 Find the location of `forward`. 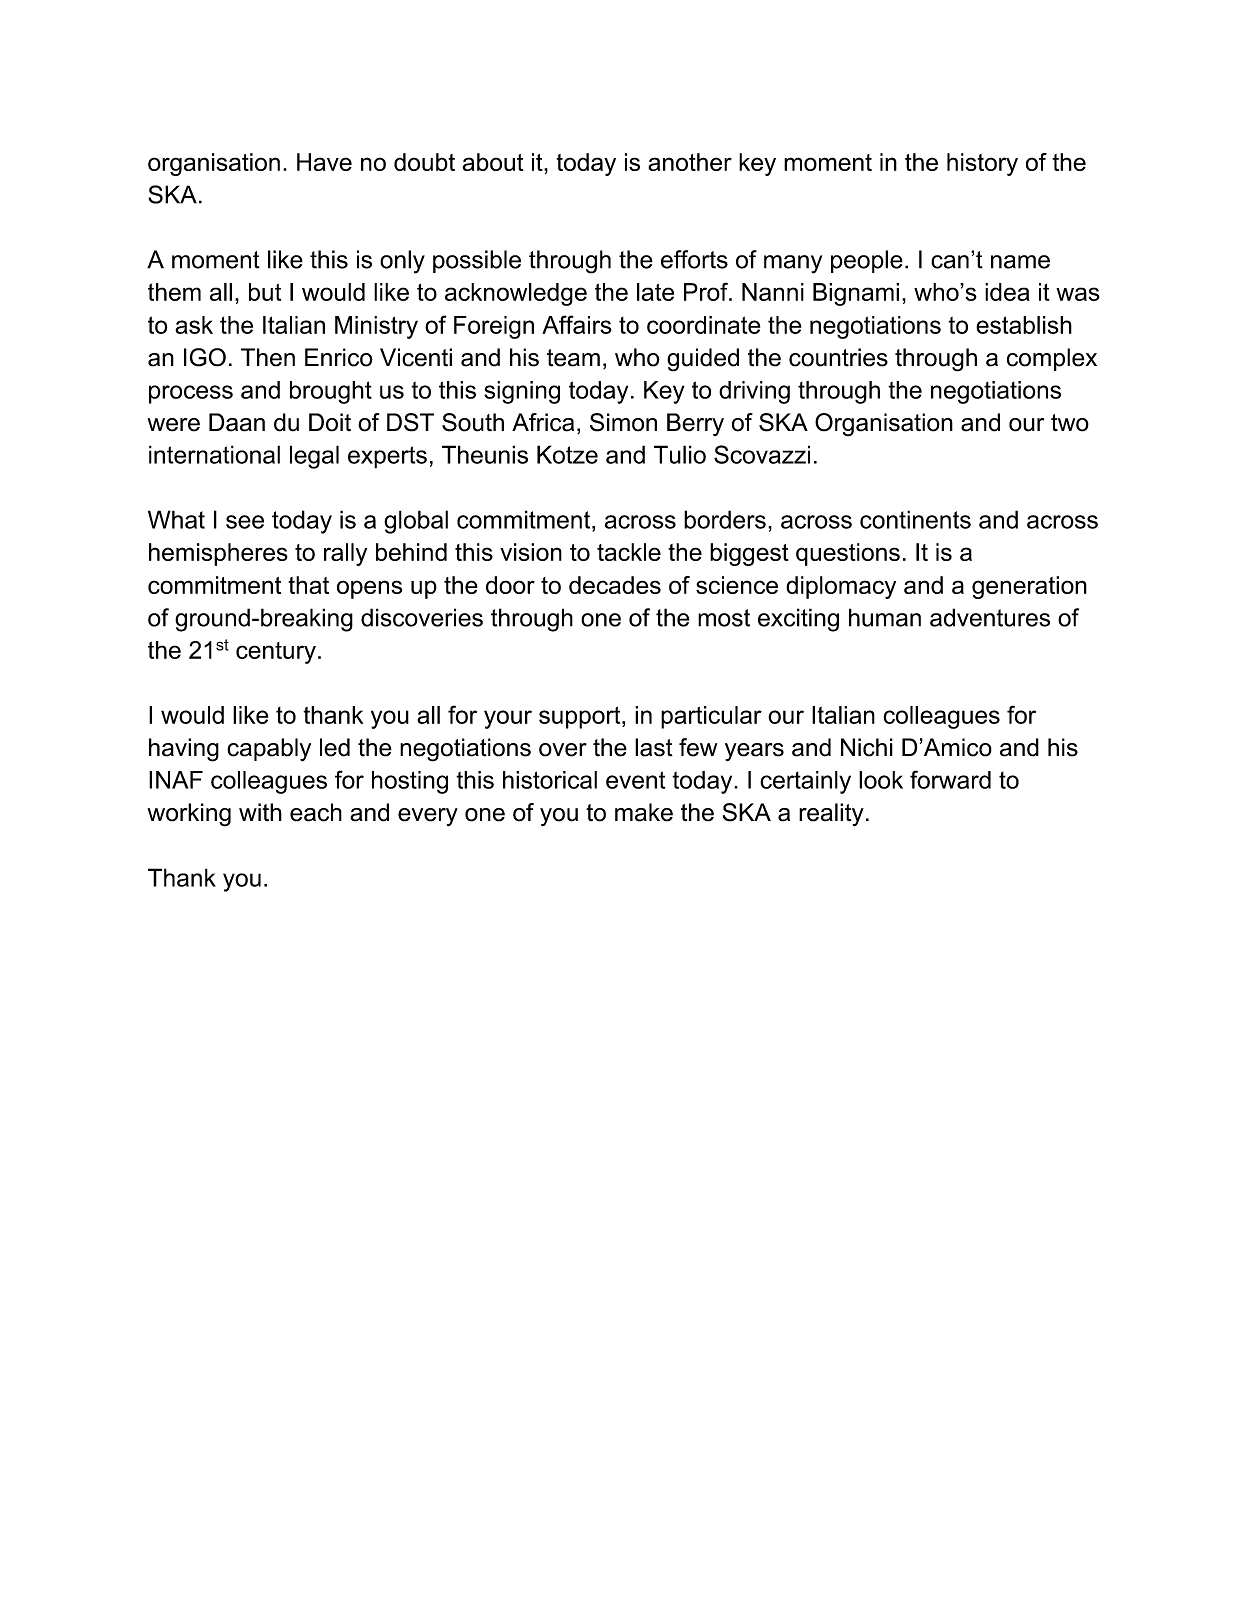

forward is located at coordinates (950, 779).
